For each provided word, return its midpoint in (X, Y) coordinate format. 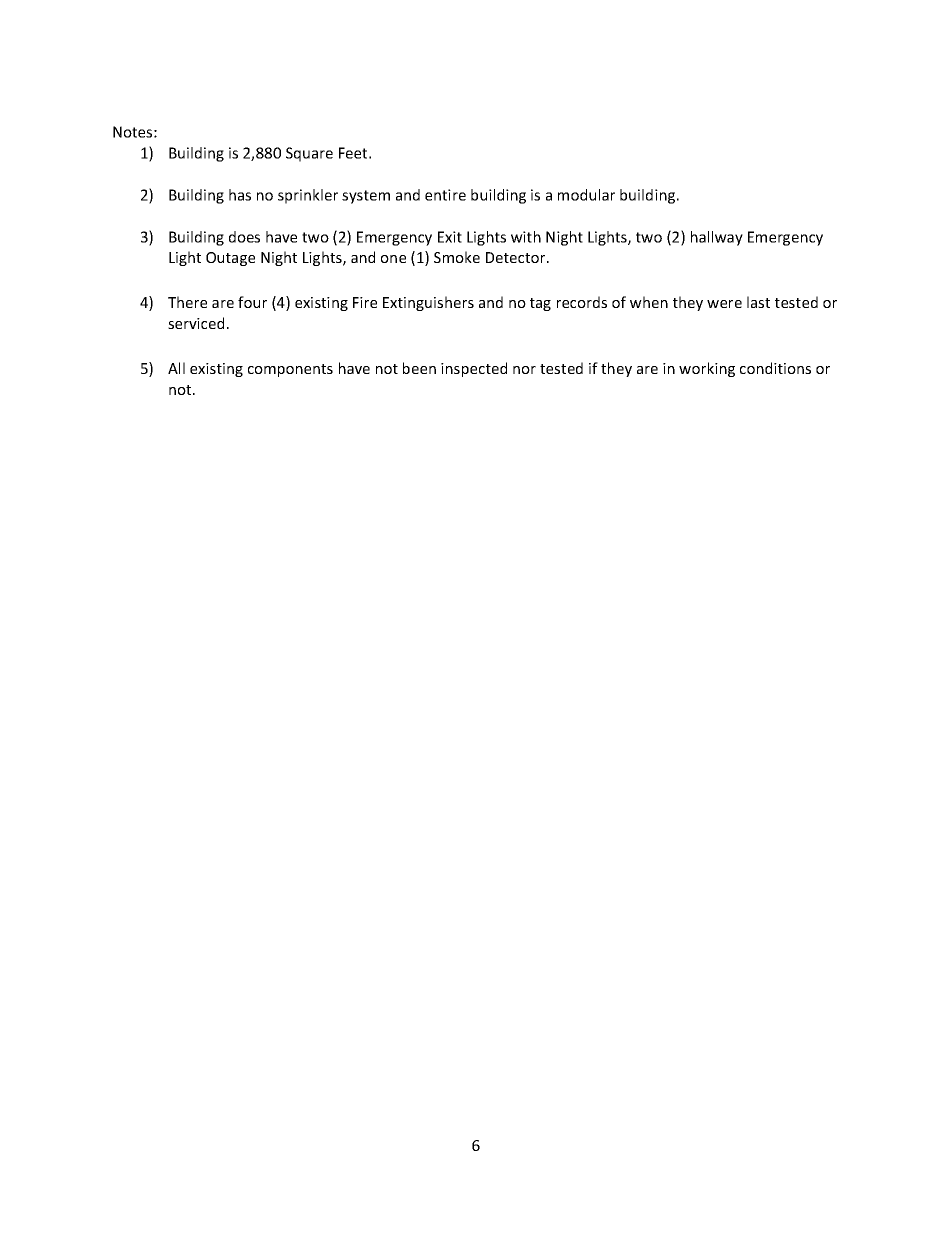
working (707, 369)
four (252, 302)
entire (445, 195)
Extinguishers (428, 303)
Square (309, 154)
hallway (717, 238)
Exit (450, 237)
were (724, 304)
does (244, 237)
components (290, 370)
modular (586, 195)
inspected (474, 369)
